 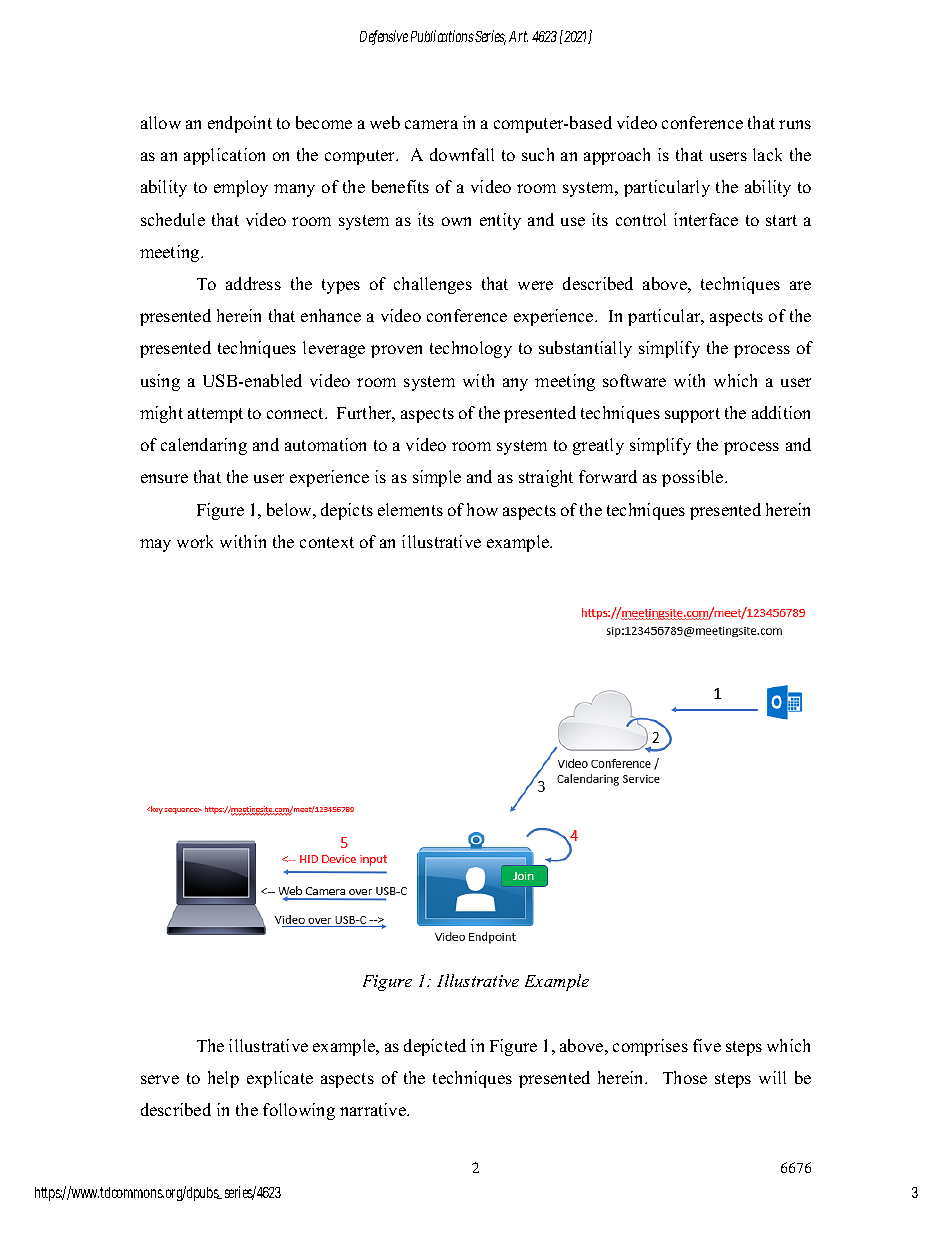 What do you see at coordinates (443, 36) in the screenshot?
I see `Publications` at bounding box center [443, 36].
